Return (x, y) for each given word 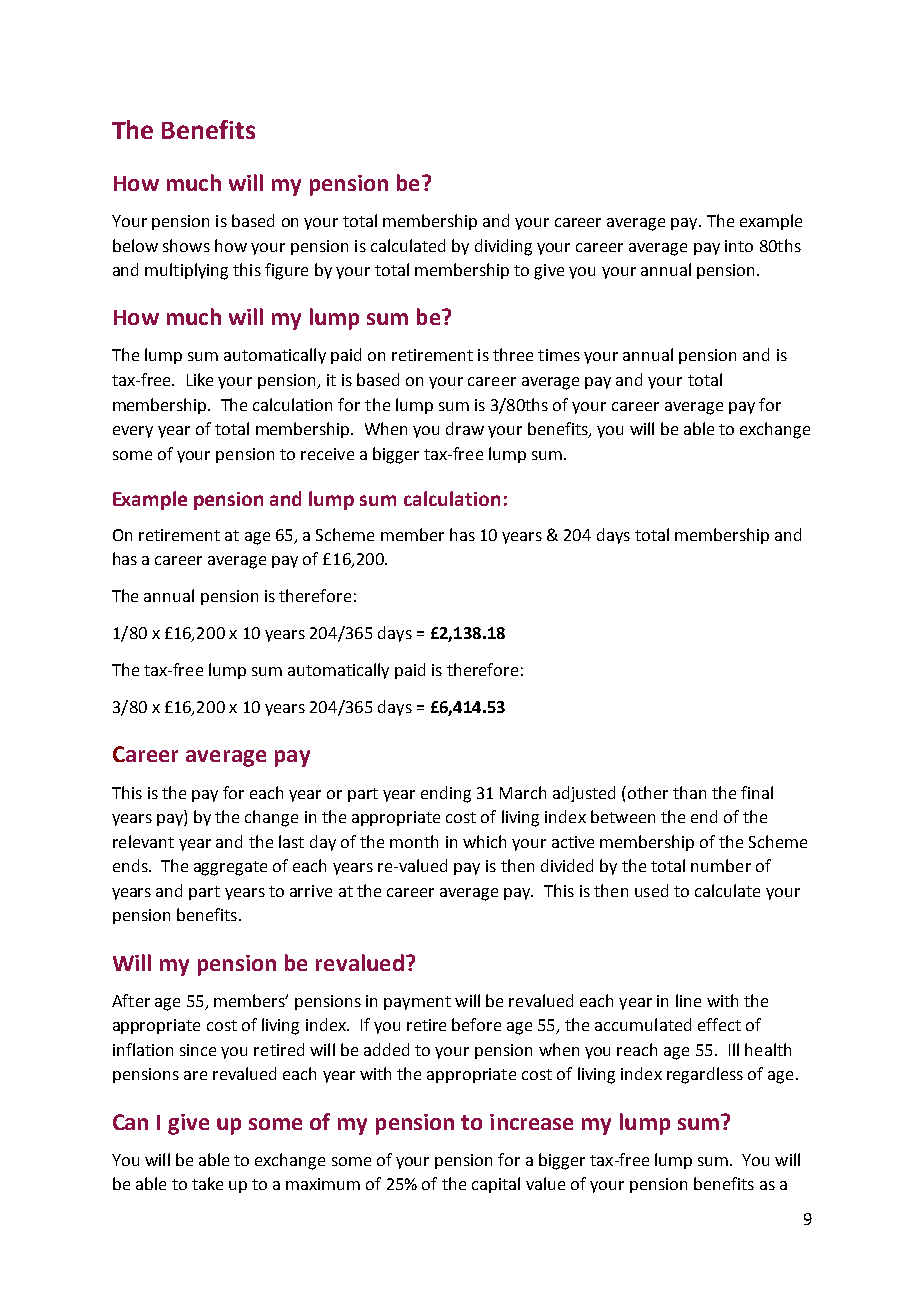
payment (417, 1003)
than (689, 792)
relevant (143, 841)
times (559, 355)
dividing (503, 247)
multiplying (186, 271)
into (739, 246)
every (133, 432)
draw (465, 428)
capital (496, 1185)
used (651, 890)
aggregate (230, 868)
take (207, 1183)
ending (446, 794)
